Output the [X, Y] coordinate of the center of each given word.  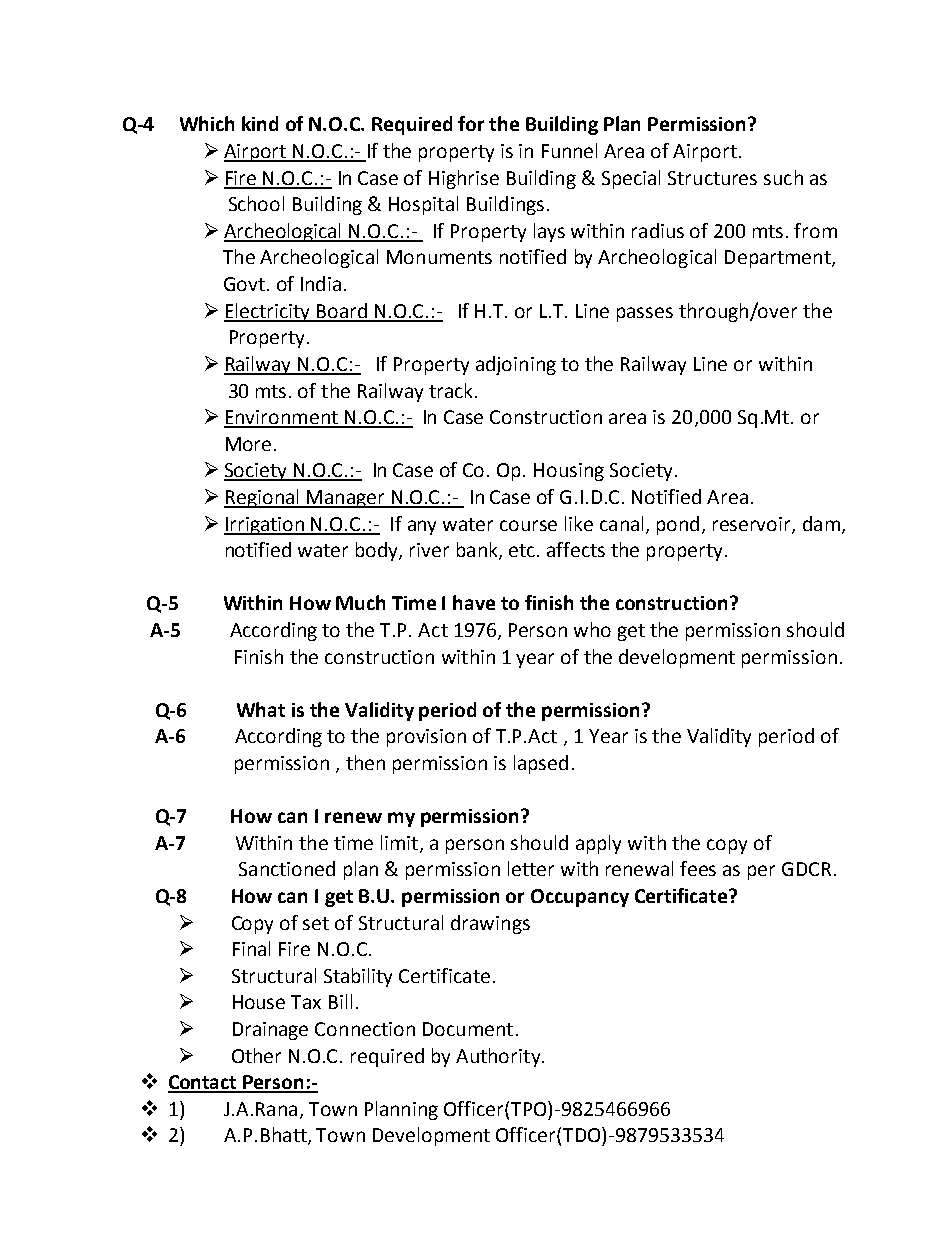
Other [256, 1055]
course [528, 525]
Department [779, 259]
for [471, 123]
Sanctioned [287, 868]
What [261, 709]
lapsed [541, 764]
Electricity [268, 312]
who [592, 629]
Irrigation [265, 526]
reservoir [753, 525]
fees [698, 868]
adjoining [516, 365]
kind [260, 123]
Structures [712, 178]
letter [531, 868]
